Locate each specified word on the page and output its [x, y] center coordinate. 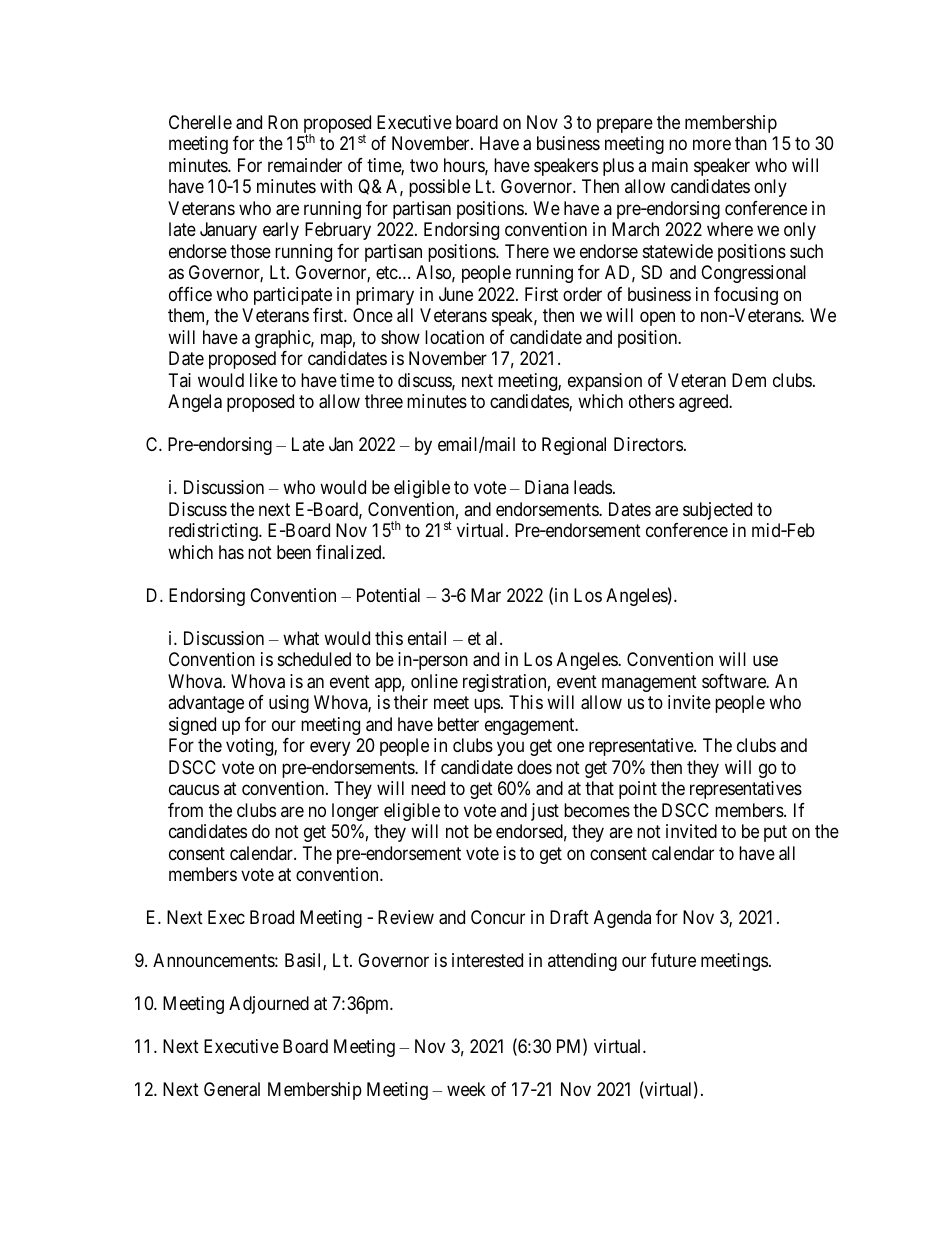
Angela [195, 403]
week [466, 1089]
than [751, 143]
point [638, 790]
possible [440, 188]
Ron [283, 122]
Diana [547, 487]
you [510, 749]
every [330, 749]
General [232, 1089]
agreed [705, 403]
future [673, 960]
